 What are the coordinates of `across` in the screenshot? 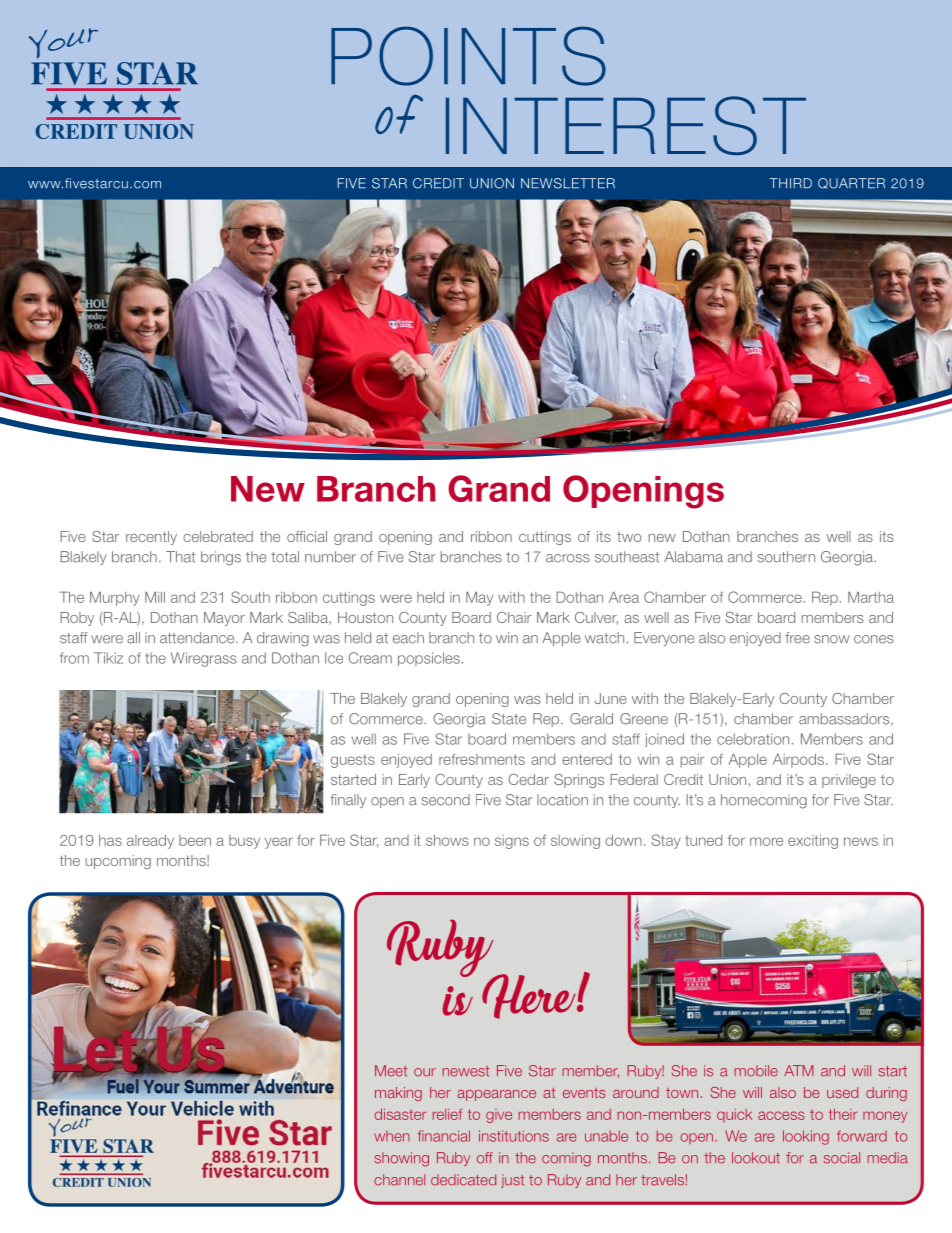 It's located at (568, 558).
